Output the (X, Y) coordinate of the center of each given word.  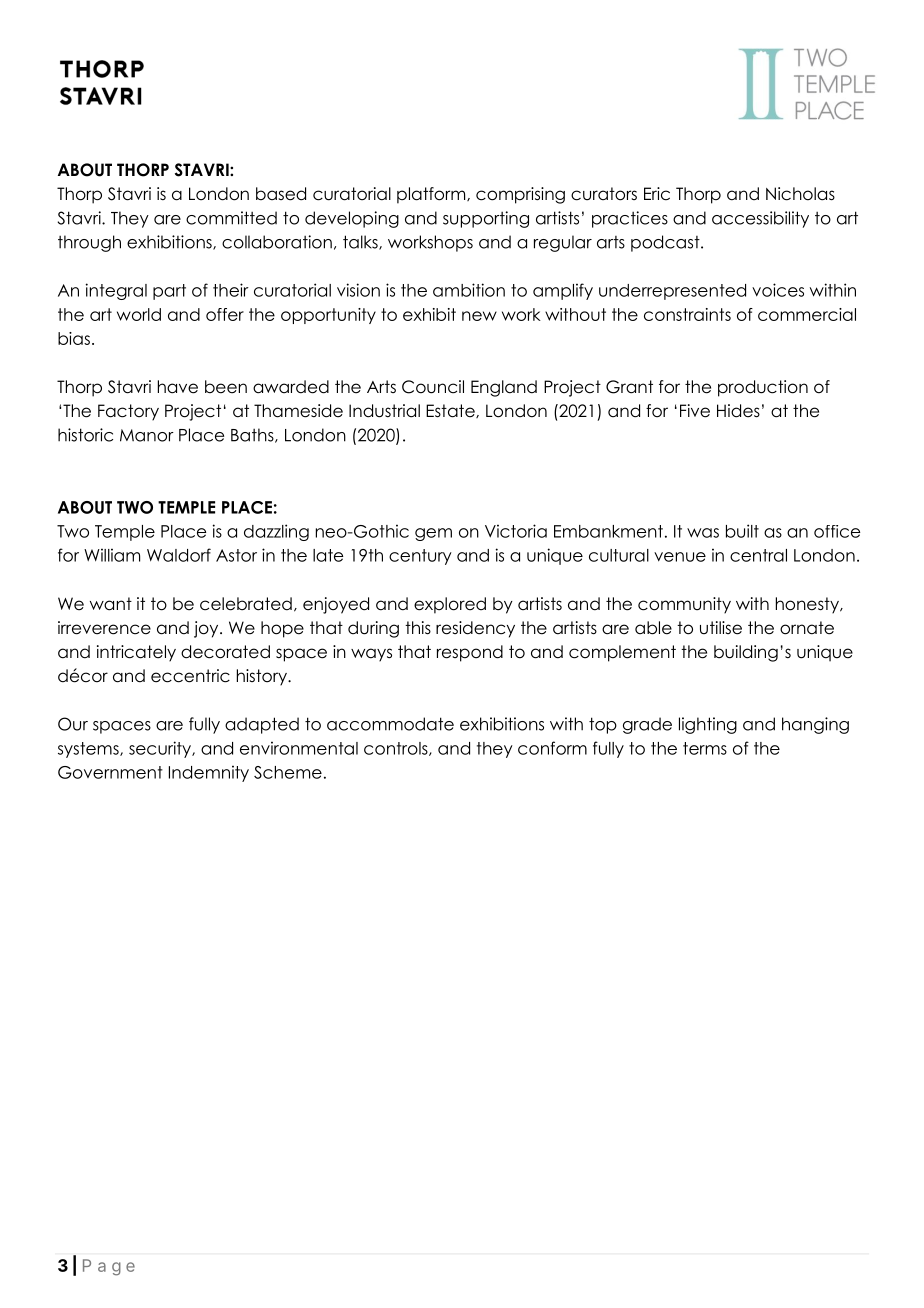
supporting (486, 219)
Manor (147, 435)
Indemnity (209, 773)
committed (231, 218)
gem (433, 534)
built (742, 531)
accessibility (760, 219)
